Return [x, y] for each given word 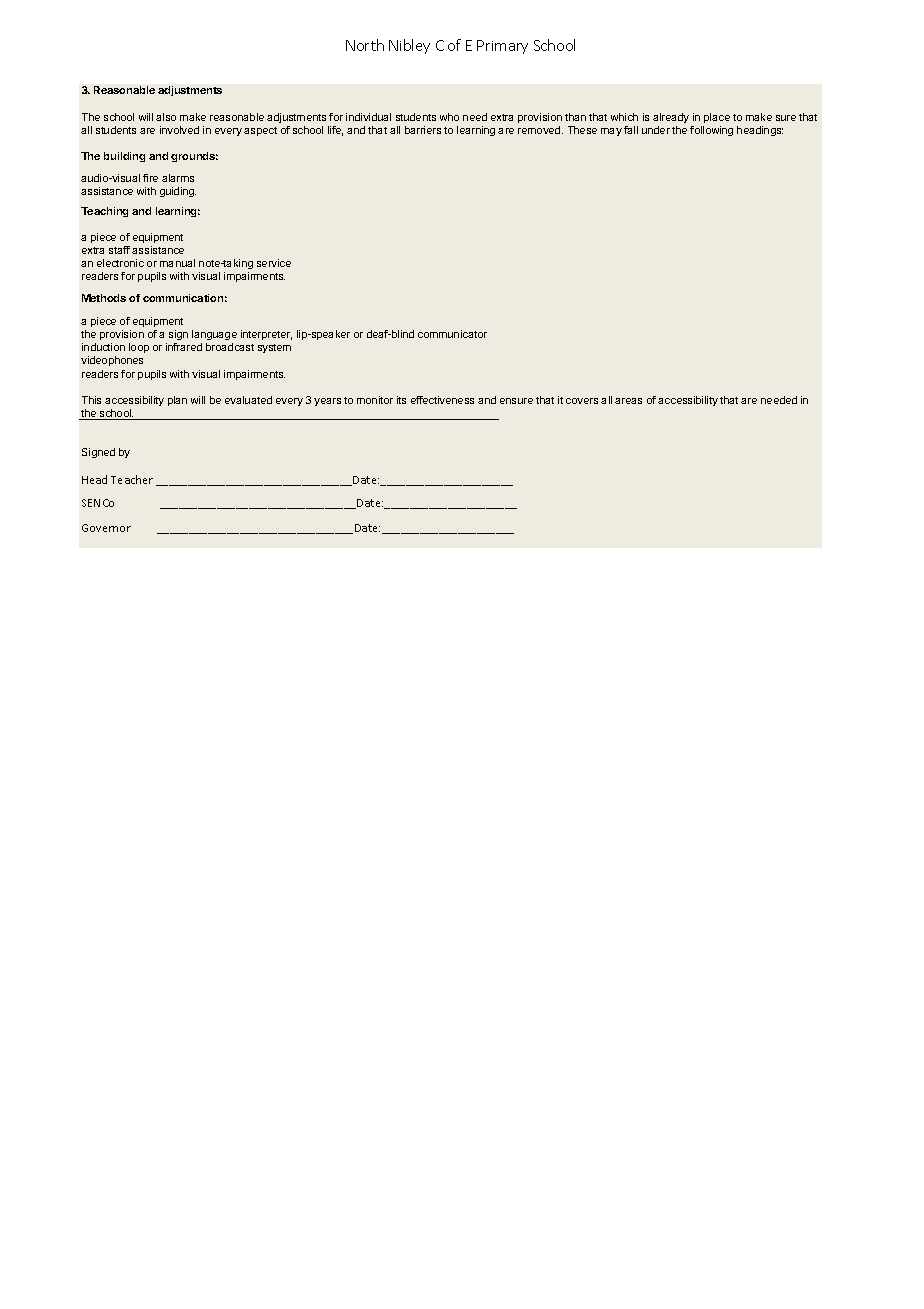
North [365, 45]
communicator [452, 334]
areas [628, 401]
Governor [106, 528]
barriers [423, 130]
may [611, 132]
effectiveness [442, 400]
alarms [178, 178]
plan [177, 401]
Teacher [132, 479]
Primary [502, 47]
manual [177, 263]
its [401, 400]
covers [582, 401]
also [166, 117]
